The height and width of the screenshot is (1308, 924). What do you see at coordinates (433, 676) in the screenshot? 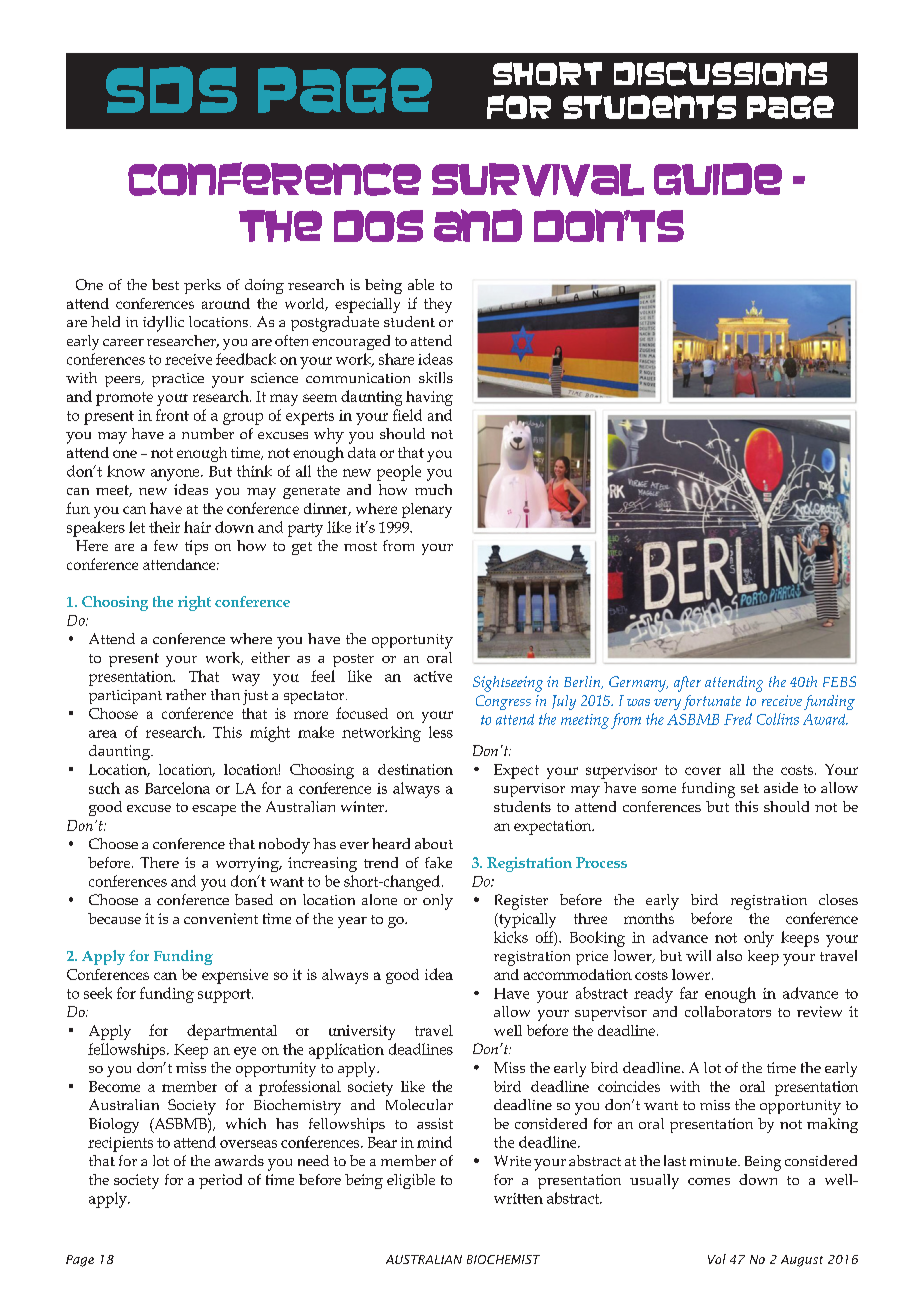
I see `active` at bounding box center [433, 676].
